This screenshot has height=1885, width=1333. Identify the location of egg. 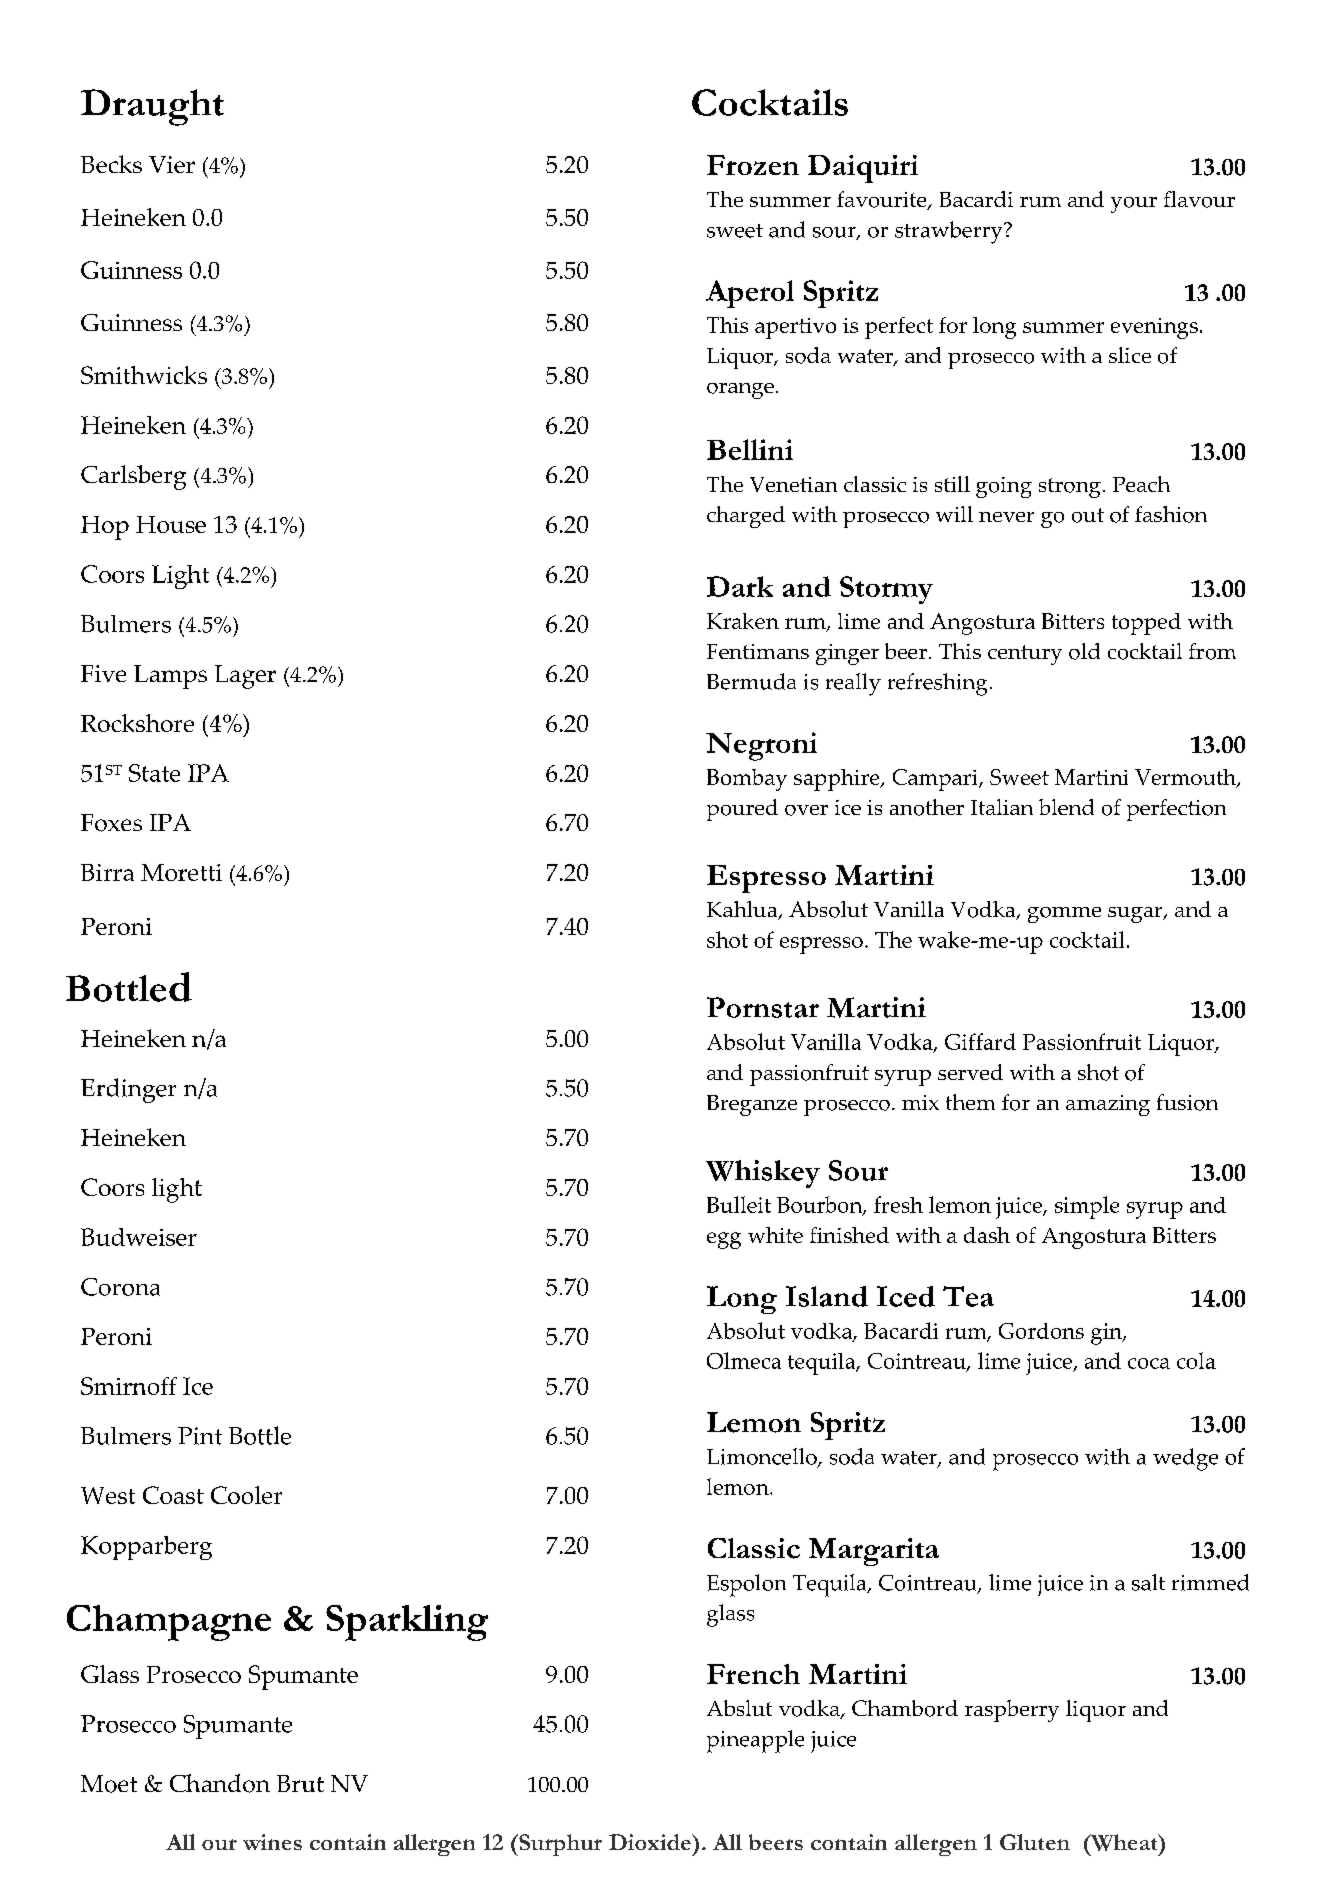
(724, 1240).
